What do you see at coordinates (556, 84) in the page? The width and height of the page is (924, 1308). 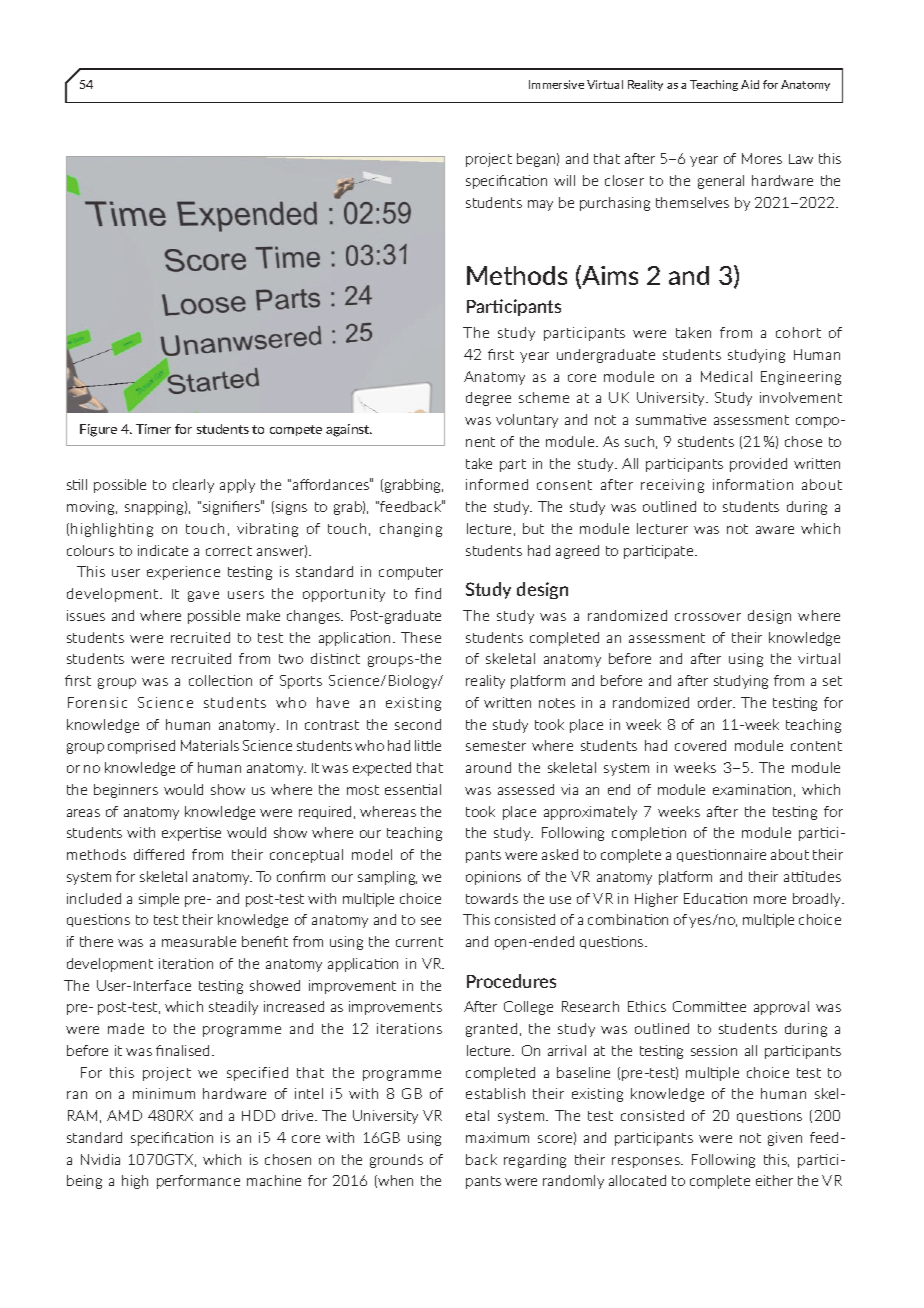 I see `Immersive` at bounding box center [556, 84].
